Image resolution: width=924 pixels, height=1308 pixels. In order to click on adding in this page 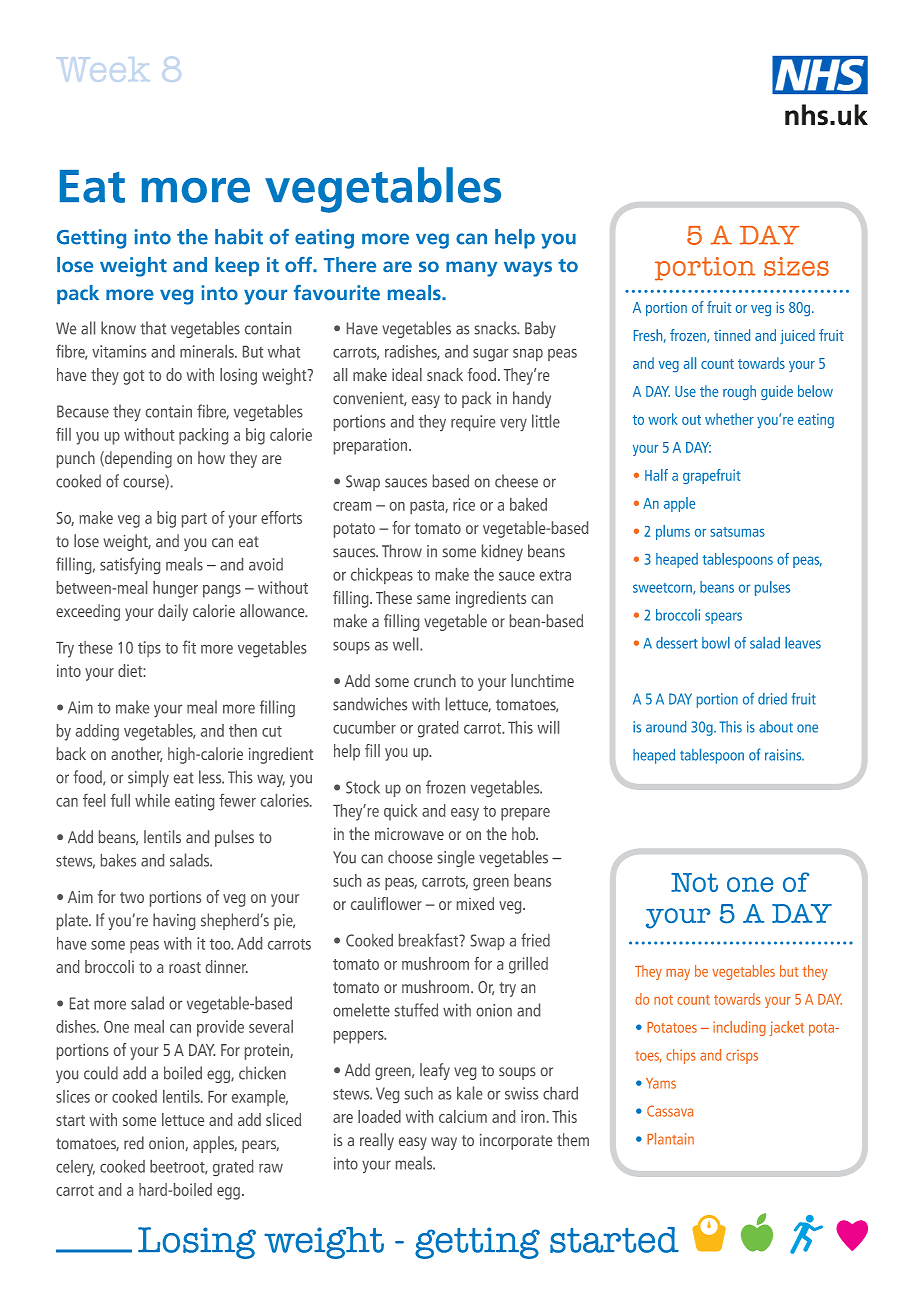, I will do `click(97, 732)`.
